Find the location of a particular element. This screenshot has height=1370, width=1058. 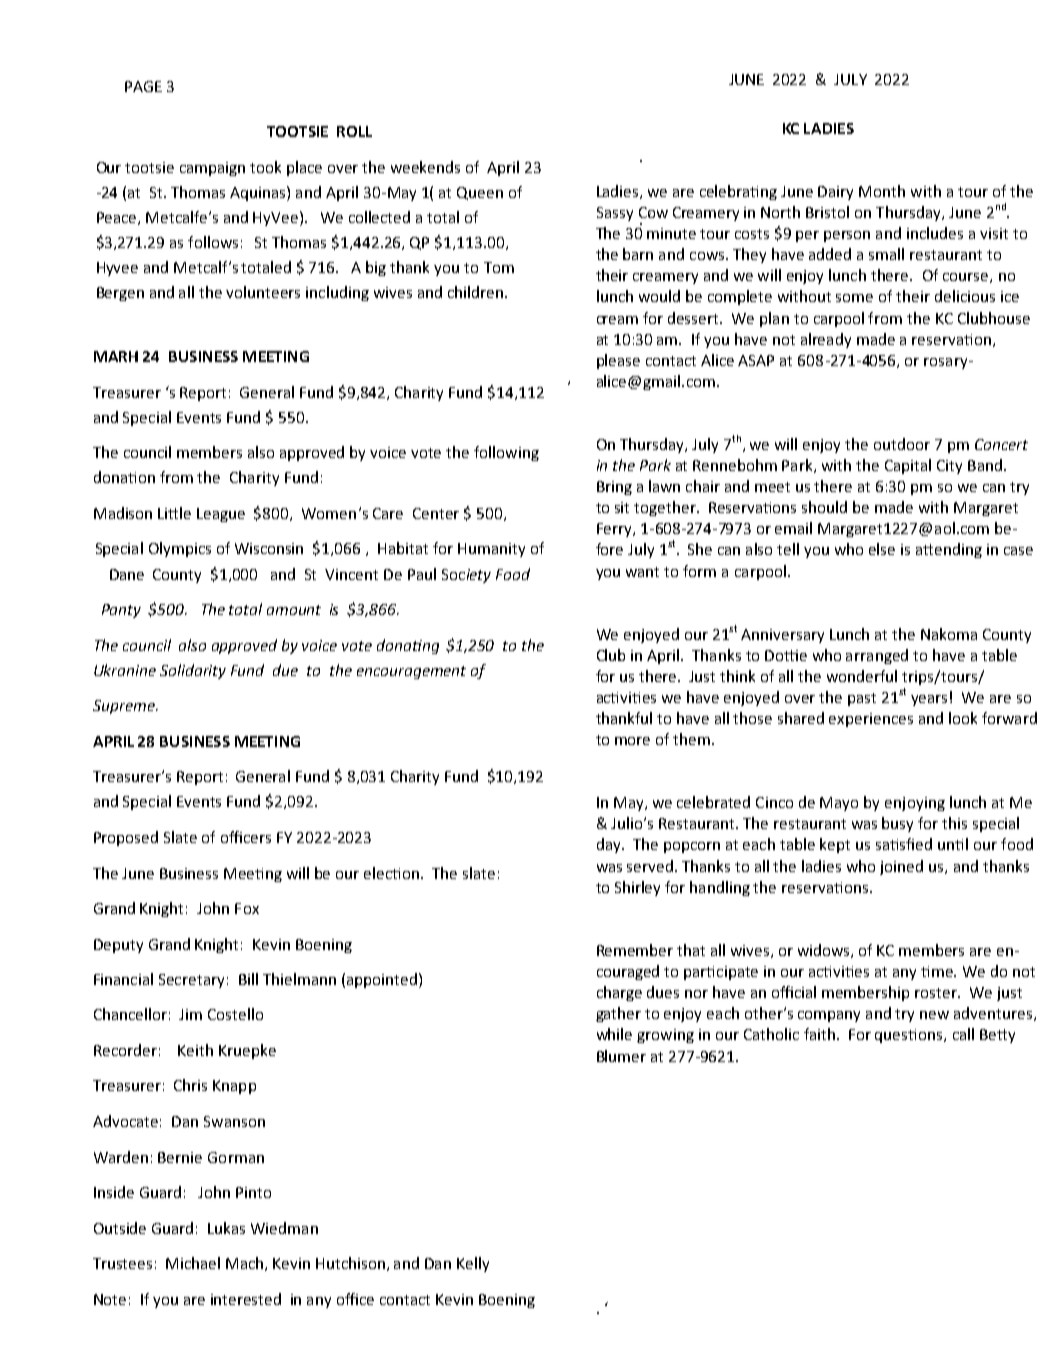

questions is located at coordinates (910, 1036).
